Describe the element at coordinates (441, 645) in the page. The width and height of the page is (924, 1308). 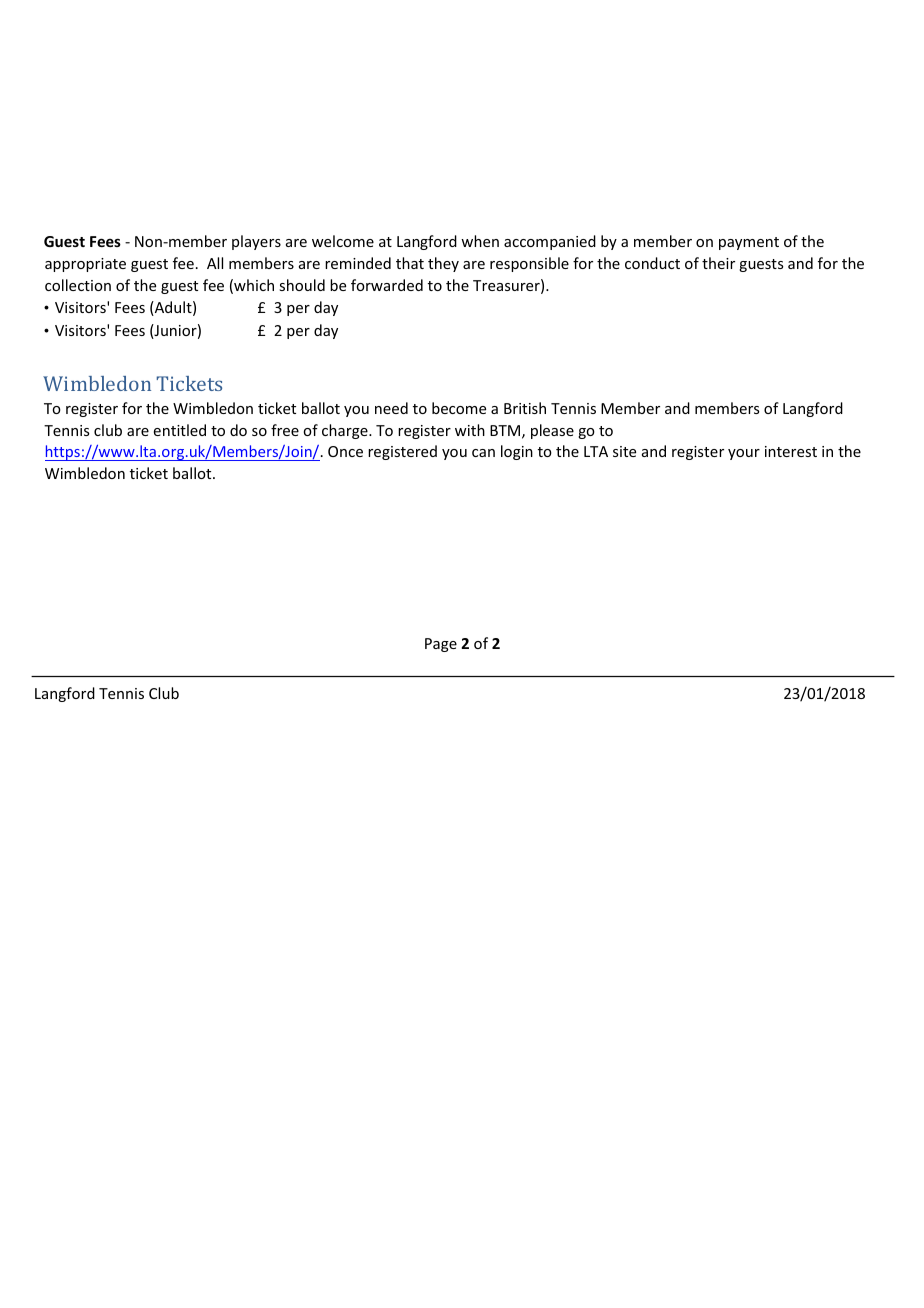
I see `Page` at that location.
